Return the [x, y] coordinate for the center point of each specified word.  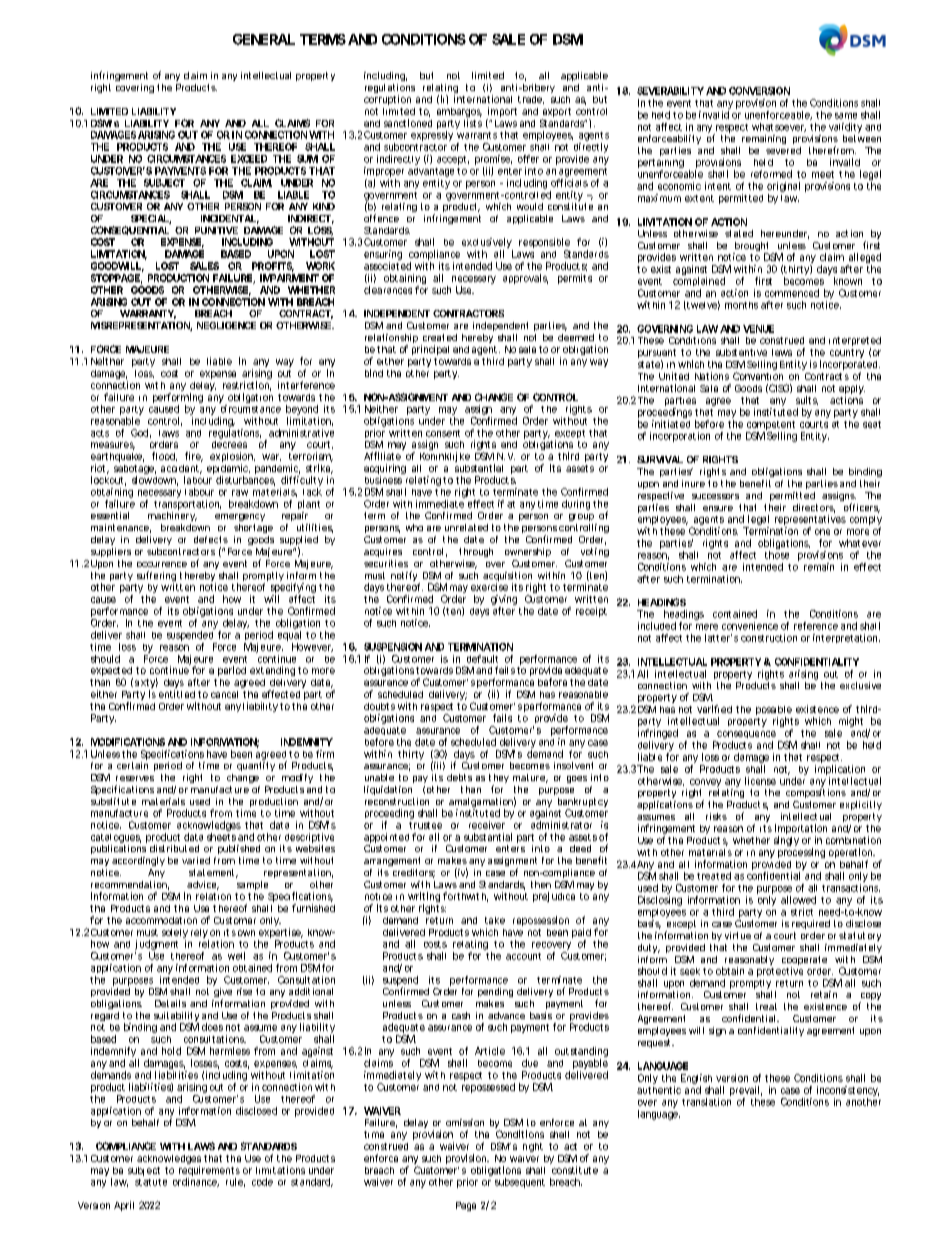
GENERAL [264, 39]
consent [443, 433]
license [760, 781]
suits [807, 400]
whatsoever [779, 127]
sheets [221, 837]
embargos [459, 114]
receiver [487, 825]
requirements [209, 1172]
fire [194, 457]
